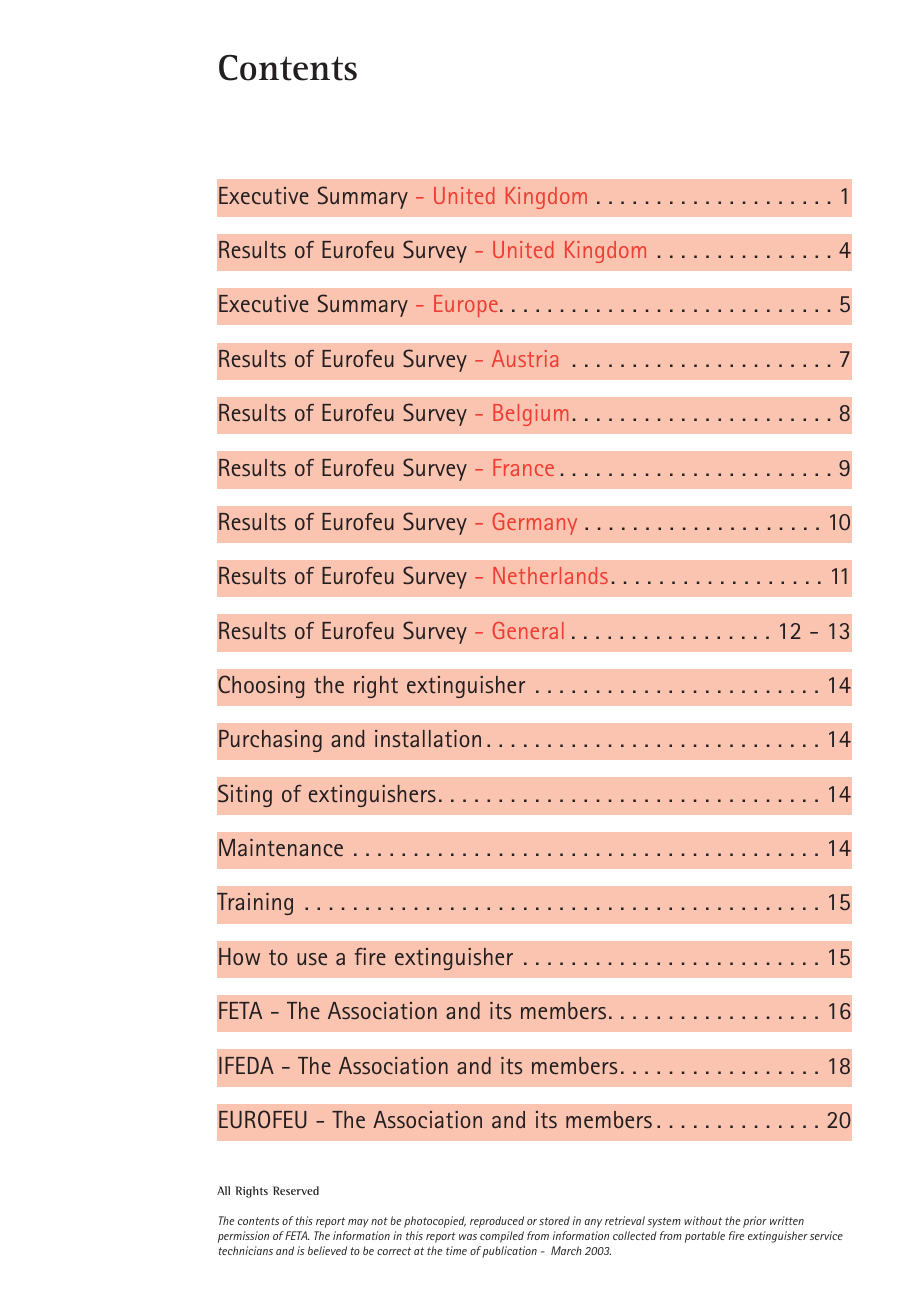  What do you see at coordinates (525, 358) in the screenshot?
I see `Austria` at bounding box center [525, 358].
